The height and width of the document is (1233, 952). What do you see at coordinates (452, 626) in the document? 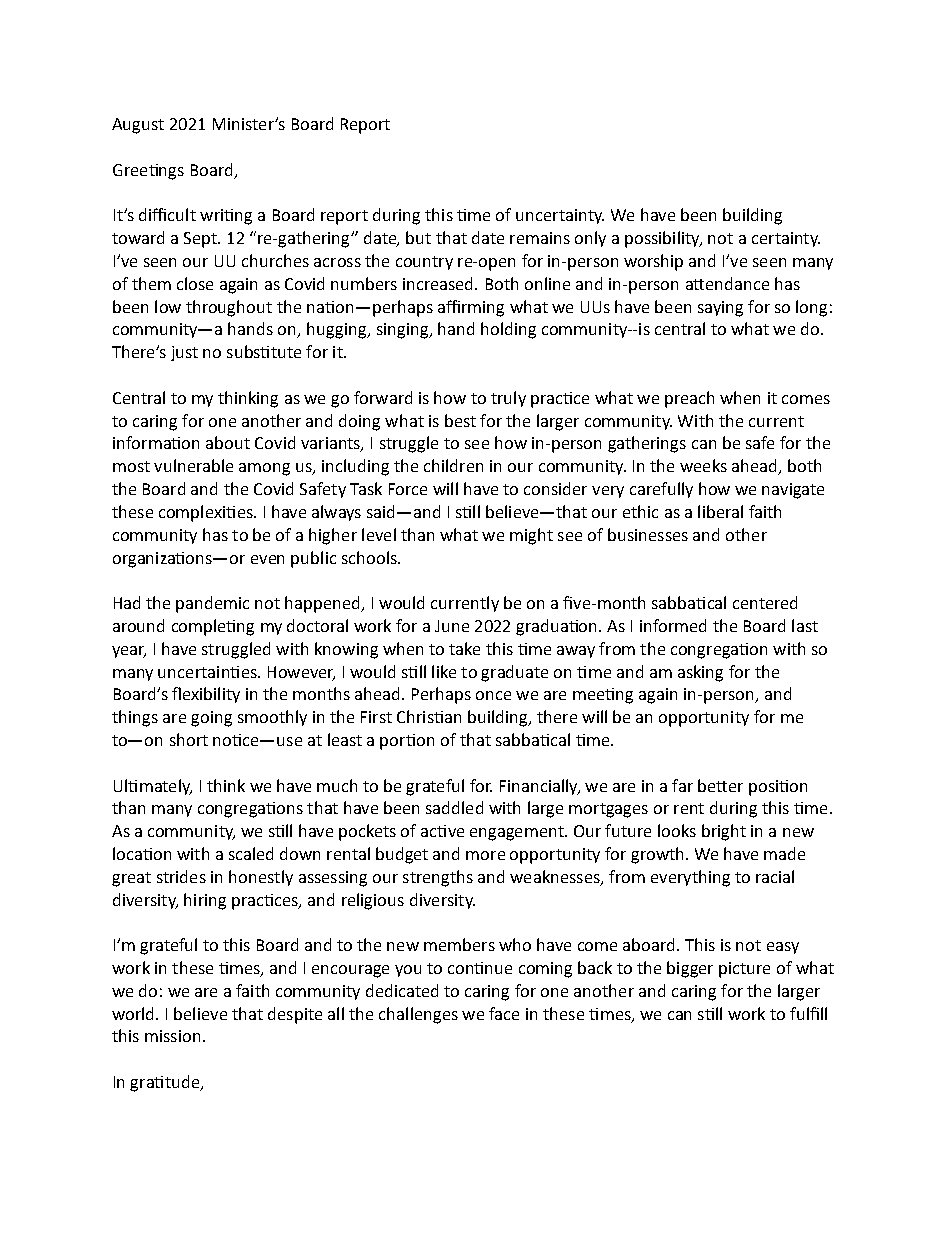
I see `June` at bounding box center [452, 626].
